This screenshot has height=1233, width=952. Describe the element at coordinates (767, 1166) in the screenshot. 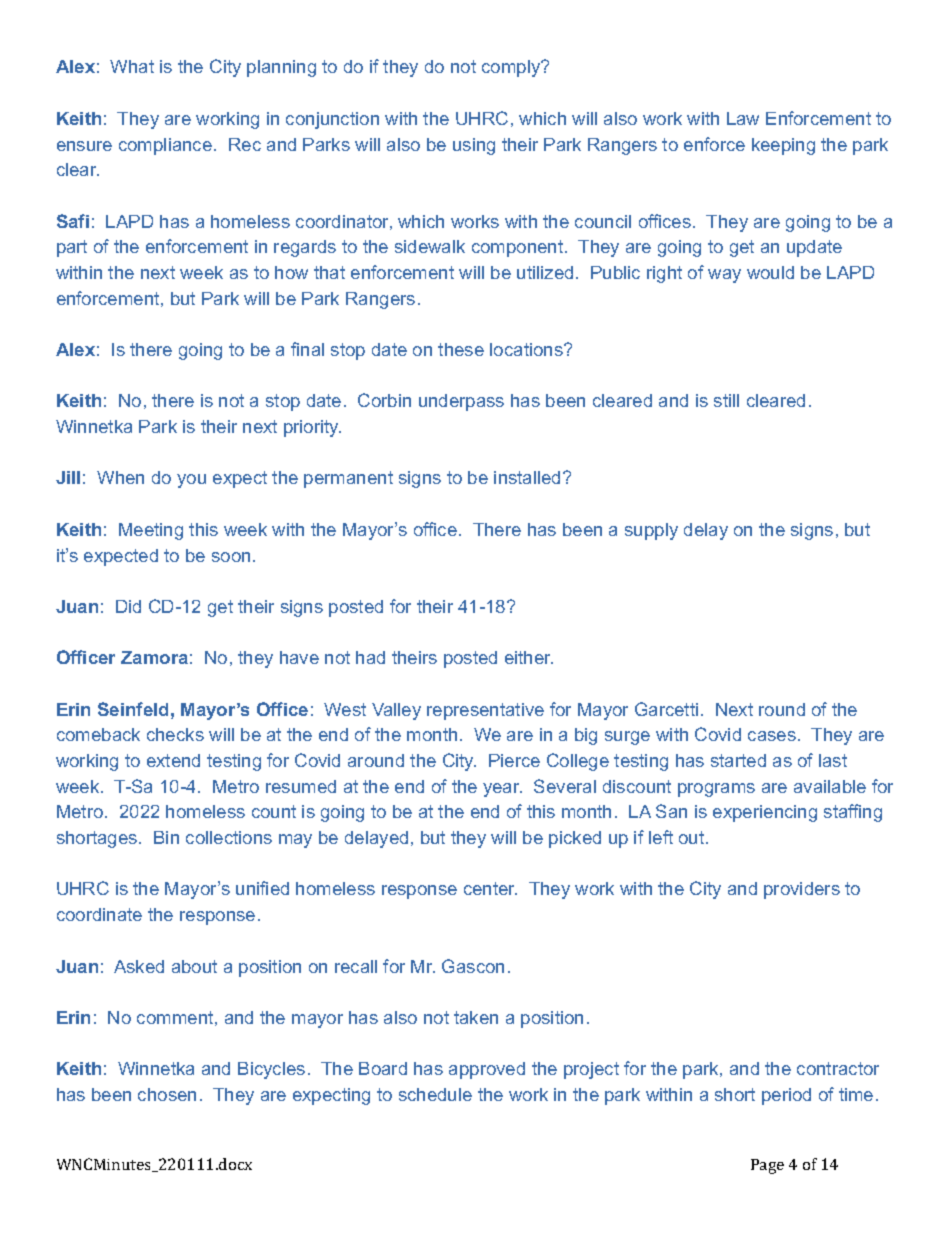

I see `Page` at that location.
